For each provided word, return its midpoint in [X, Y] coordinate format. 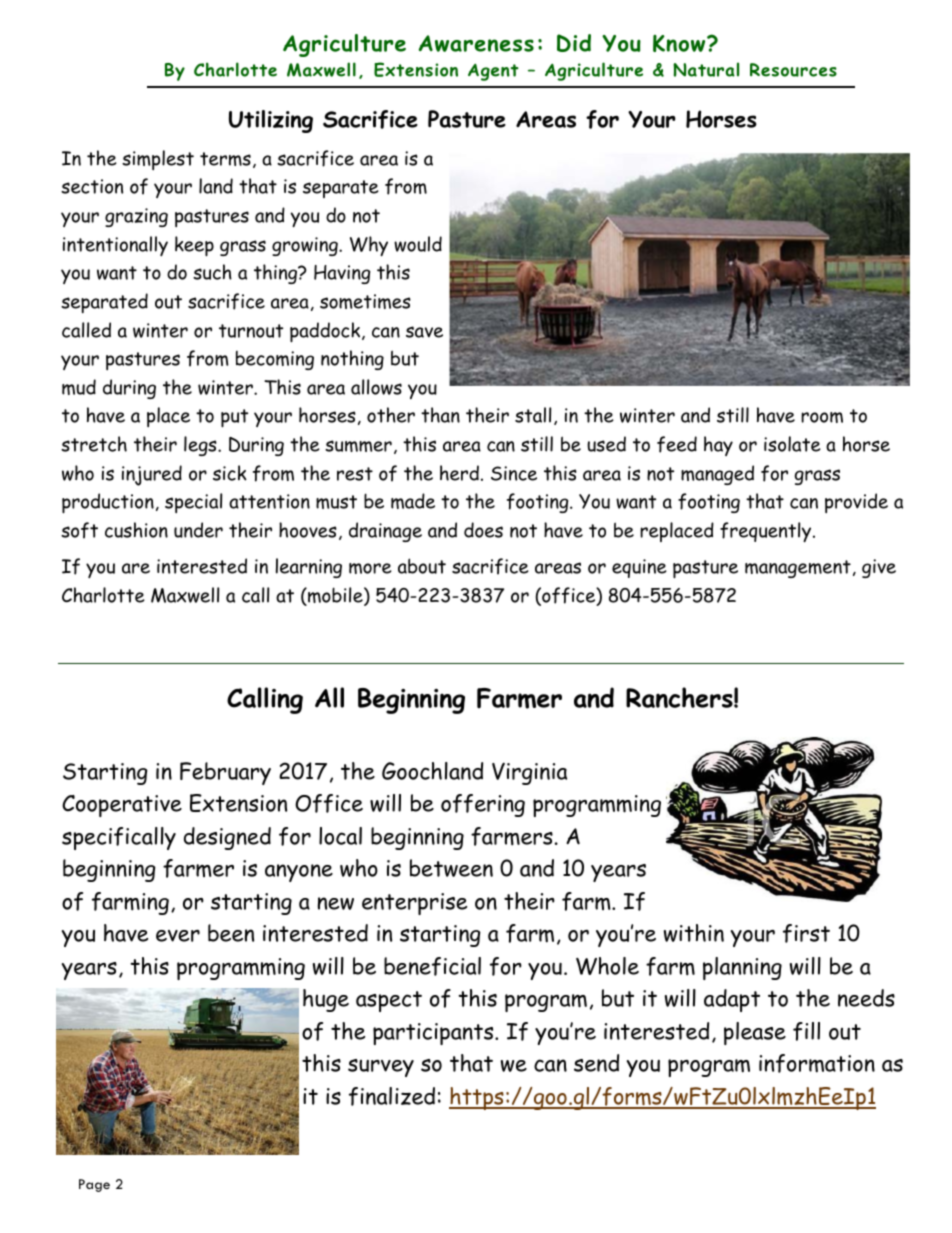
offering [483, 805]
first [806, 933]
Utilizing [271, 121]
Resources [793, 70]
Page [94, 1185]
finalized [392, 1096]
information [817, 1063]
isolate [792, 444]
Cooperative [122, 806]
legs [201, 446]
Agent [493, 72]
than [440, 415]
